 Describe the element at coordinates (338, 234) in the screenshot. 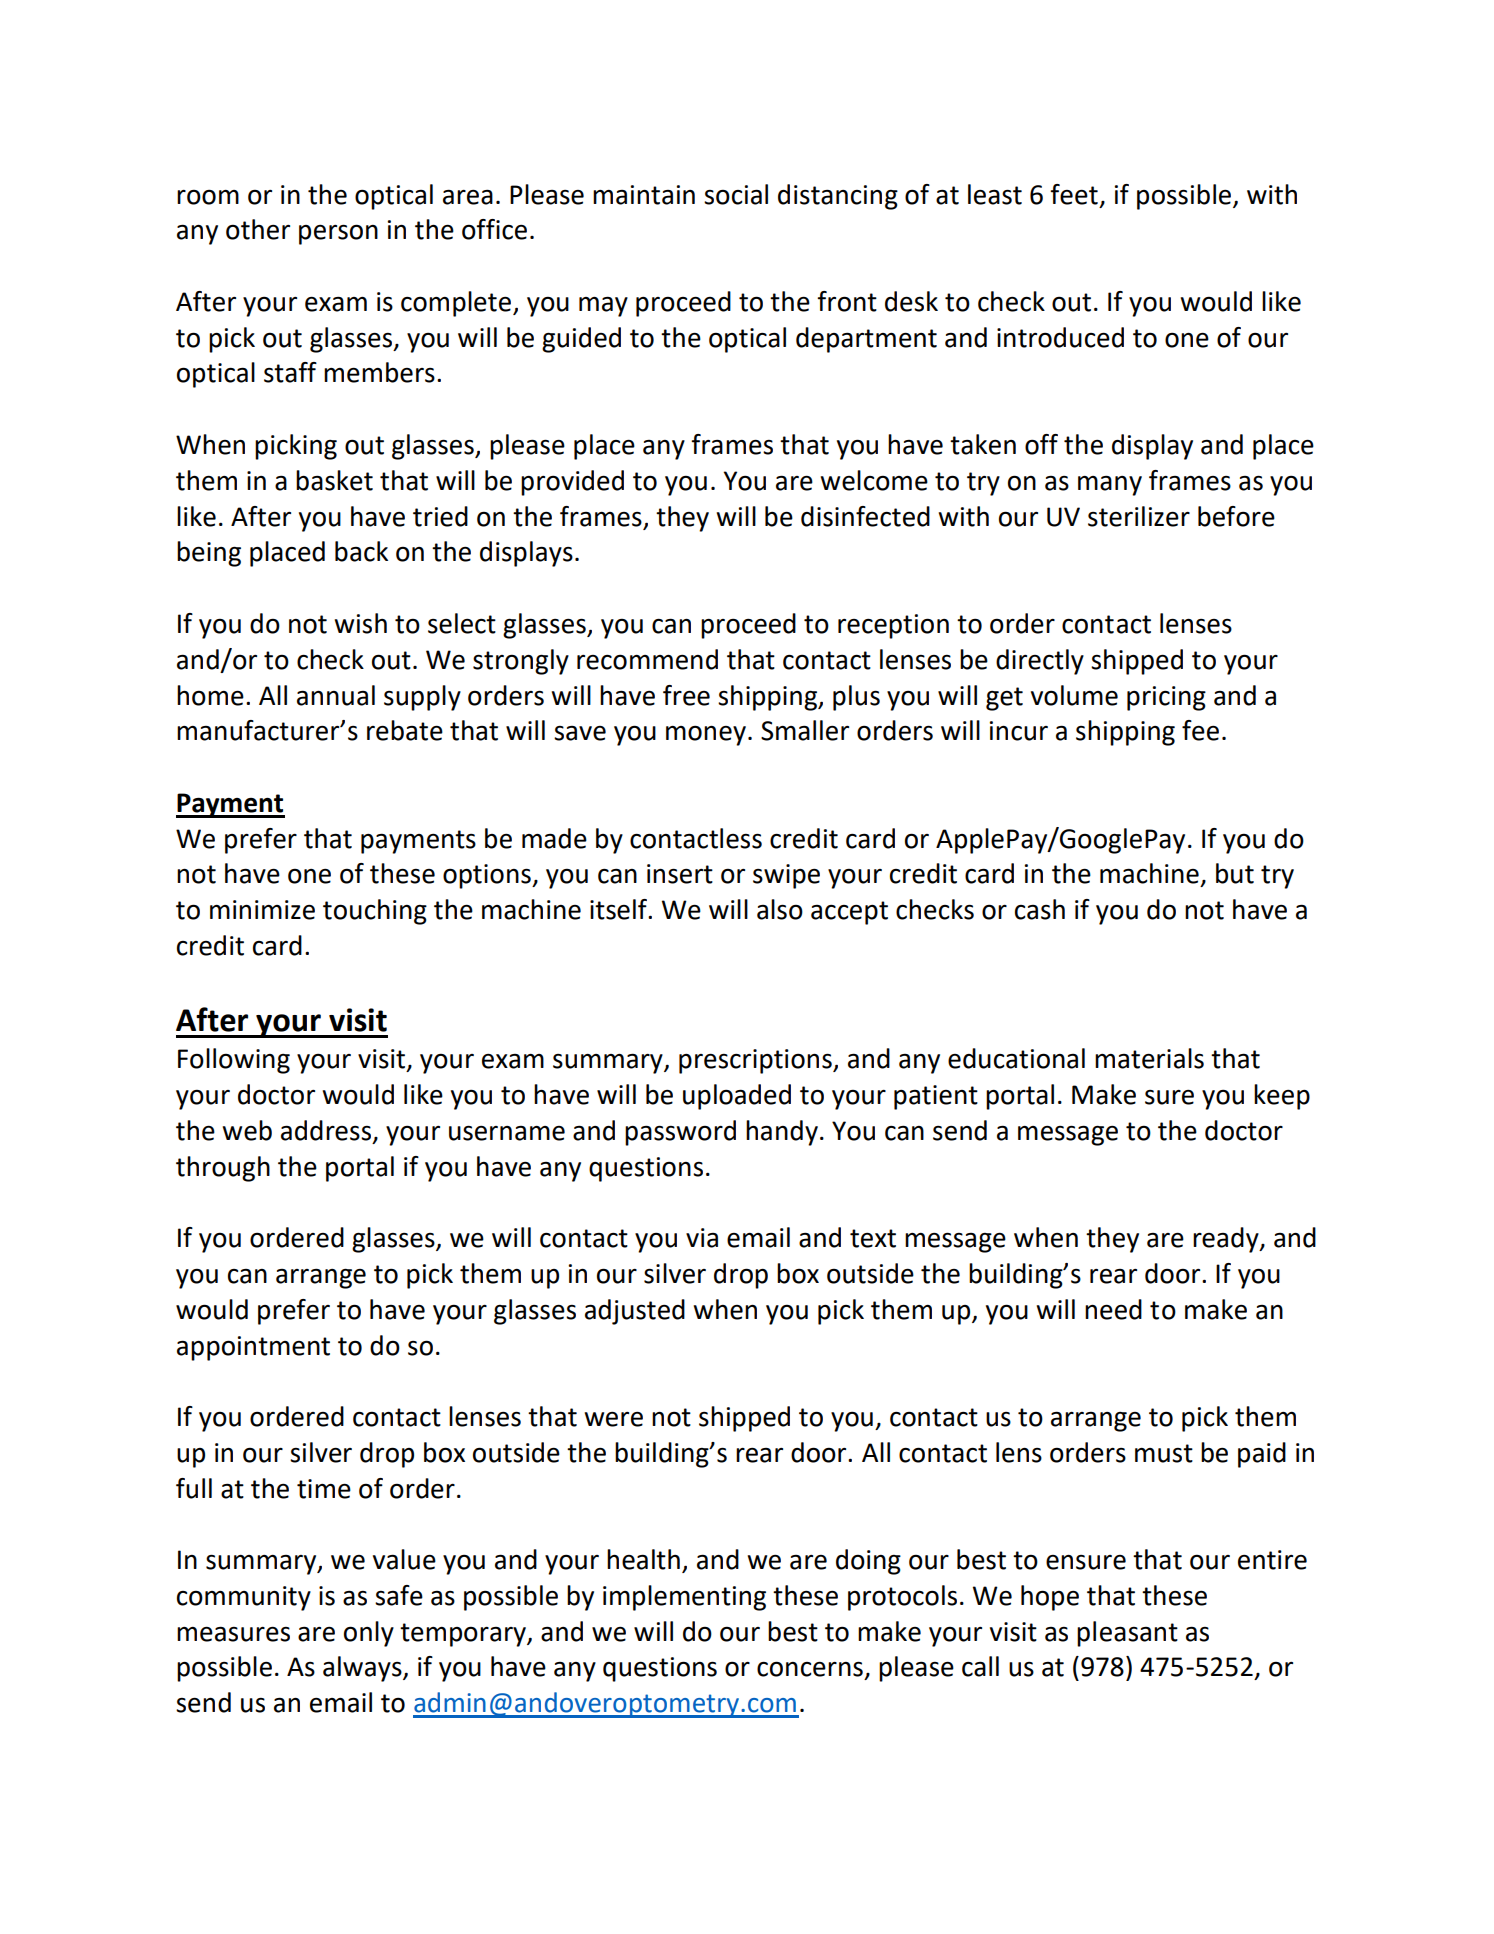

I see `person` at that location.
